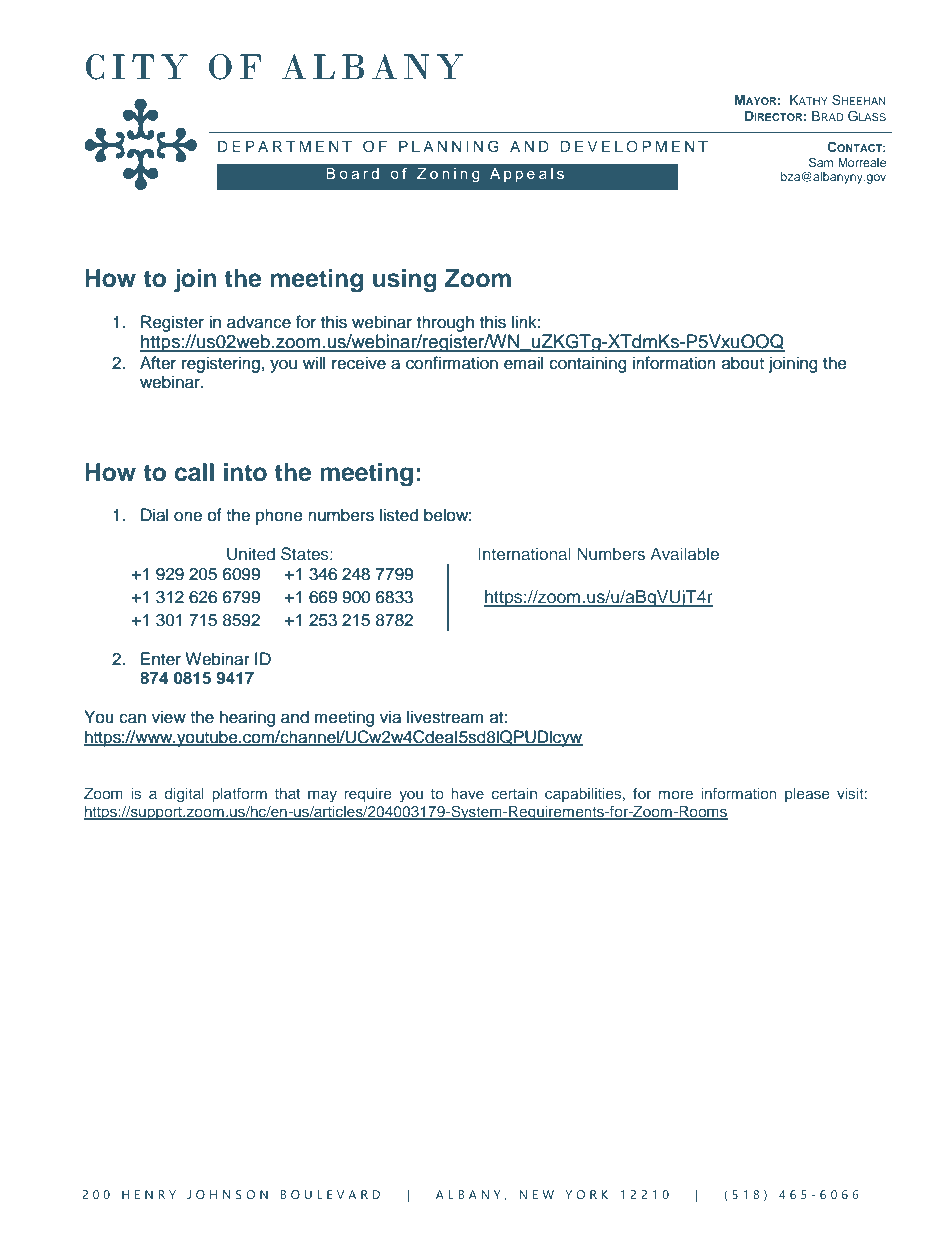 Image resolution: width=952 pixels, height=1233 pixels. What do you see at coordinates (467, 793) in the screenshot?
I see `have` at bounding box center [467, 793].
